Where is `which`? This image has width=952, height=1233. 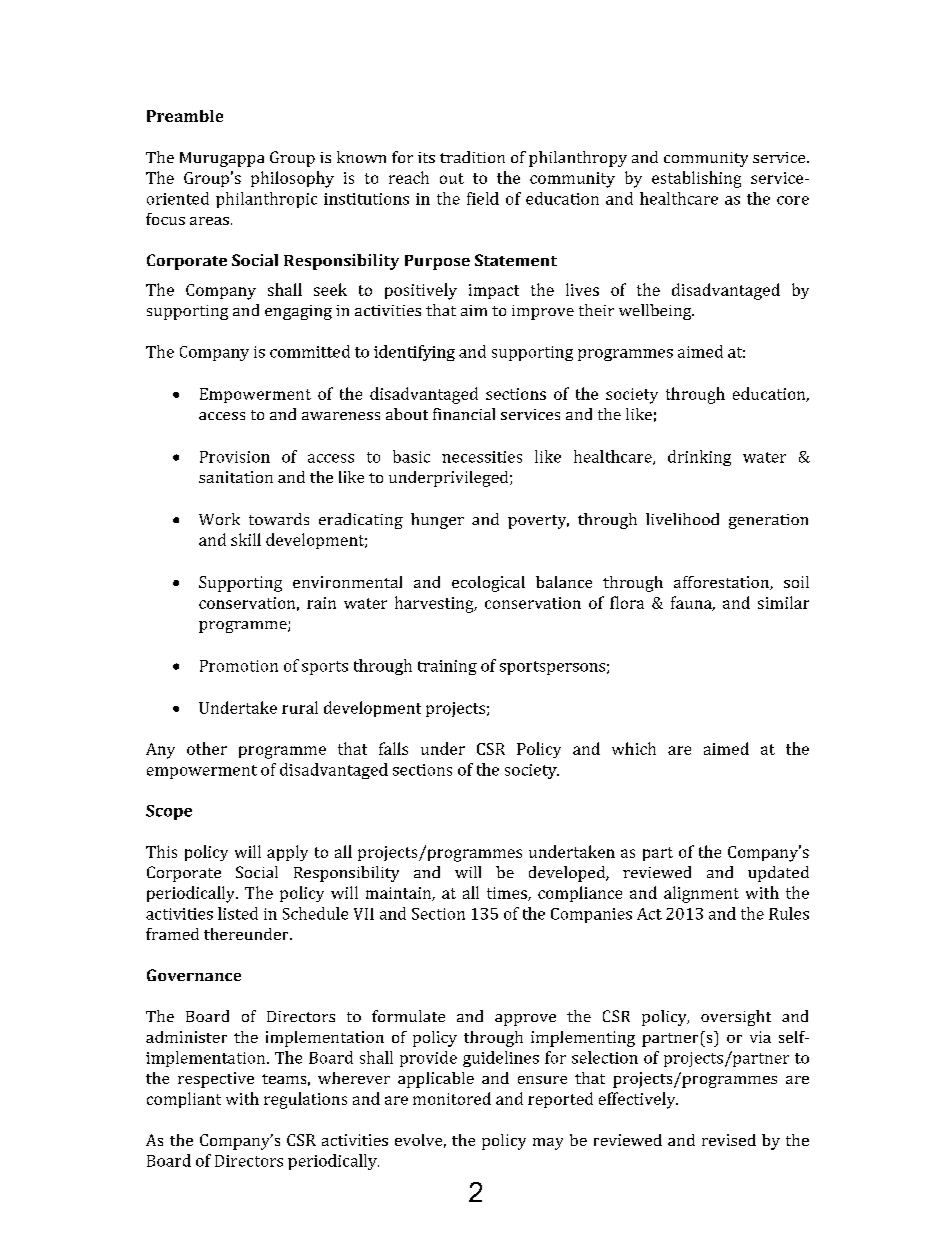
which is located at coordinates (634, 748).
